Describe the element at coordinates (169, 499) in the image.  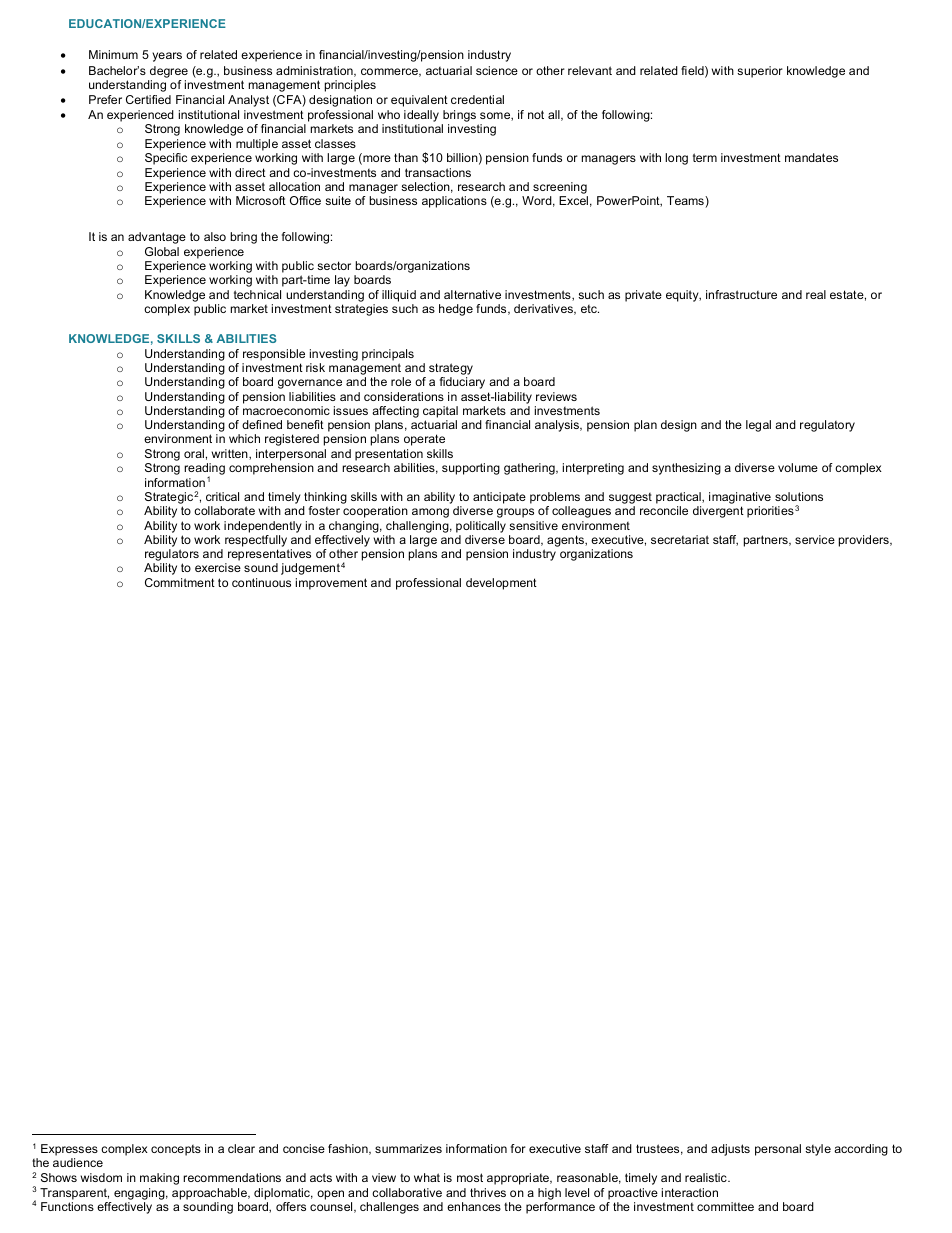
I see `Strategic` at that location.
